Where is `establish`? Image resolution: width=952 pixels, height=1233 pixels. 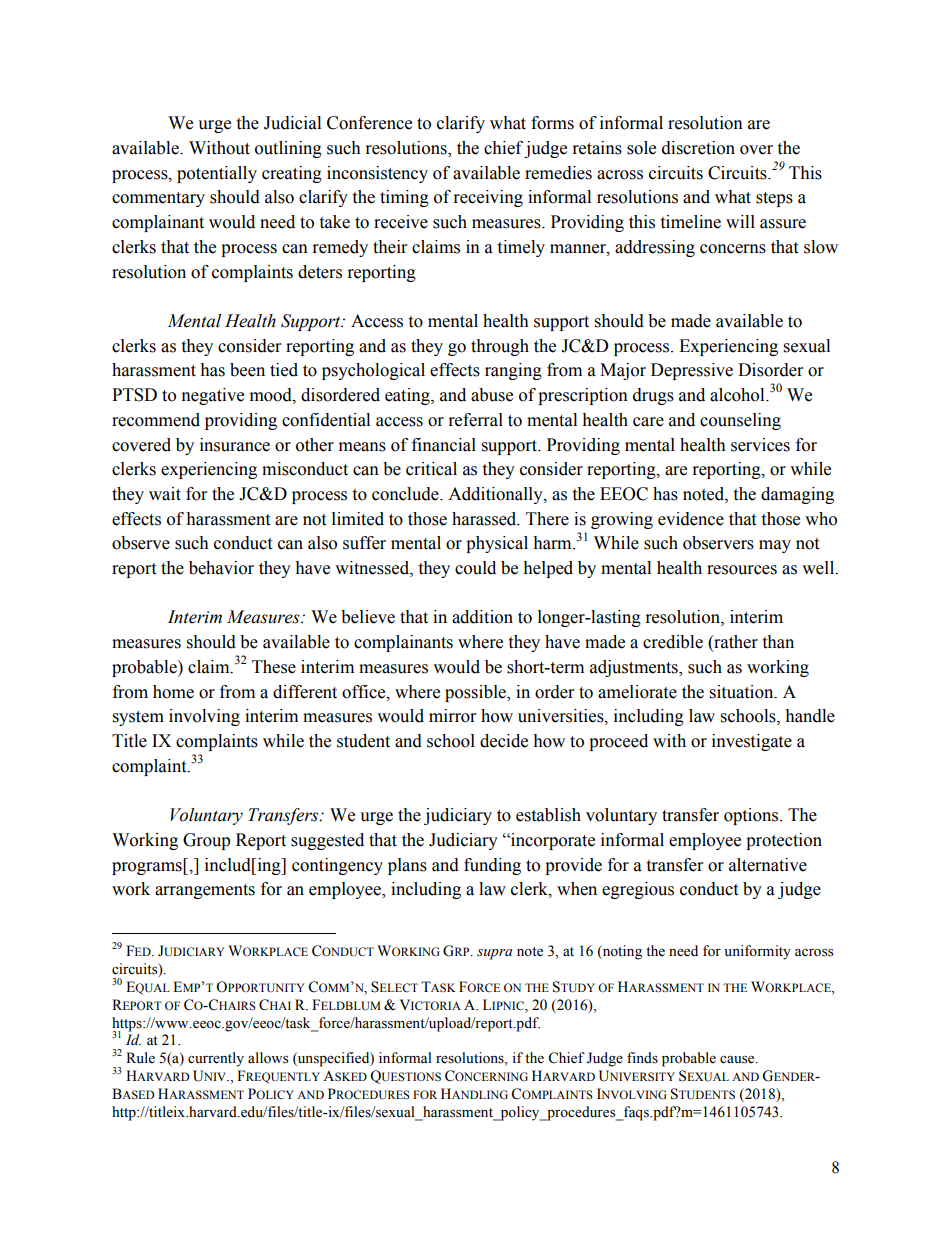 establish is located at coordinates (548, 815).
